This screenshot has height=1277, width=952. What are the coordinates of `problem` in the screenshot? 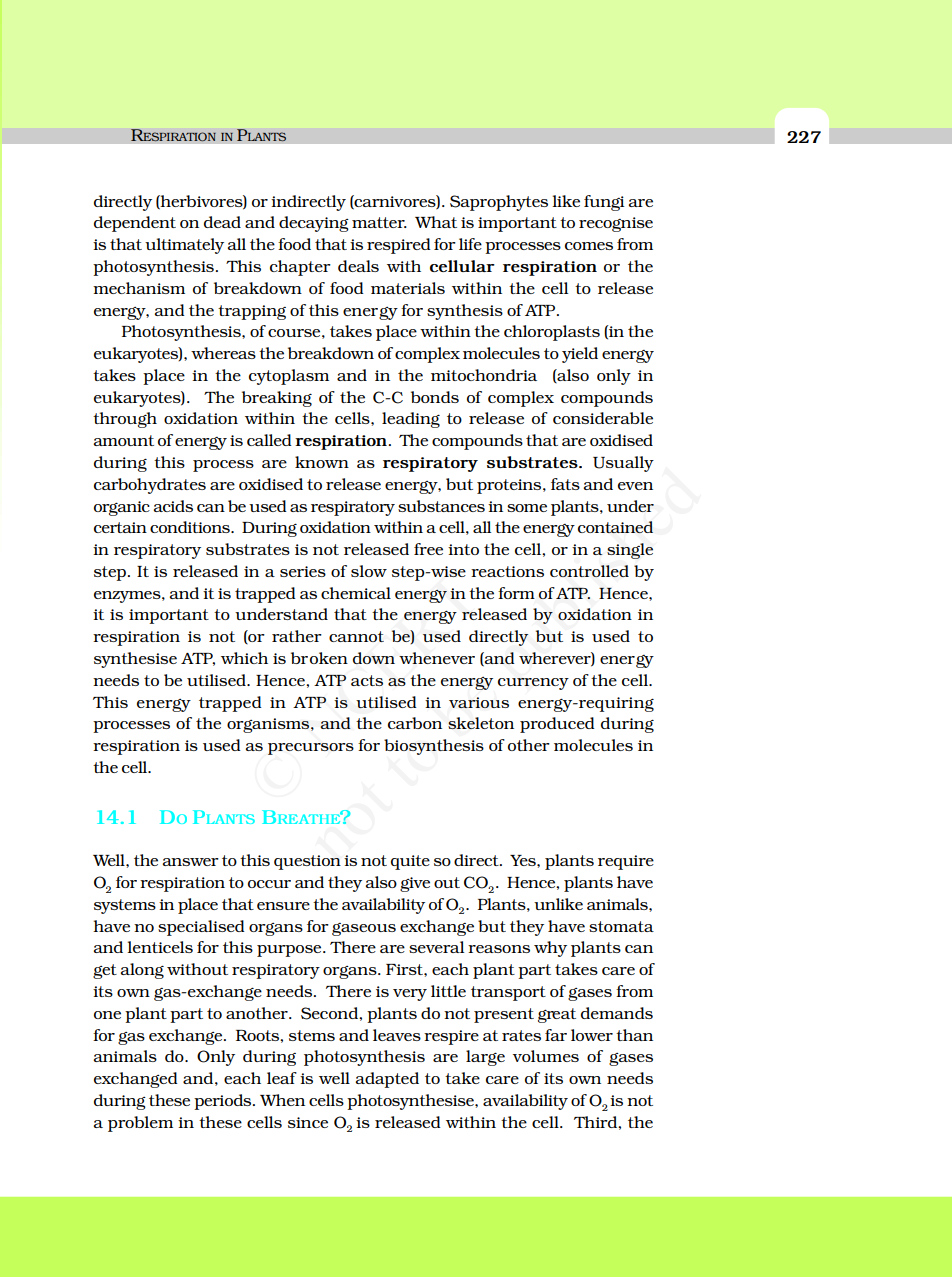 It's located at (140, 1124).
